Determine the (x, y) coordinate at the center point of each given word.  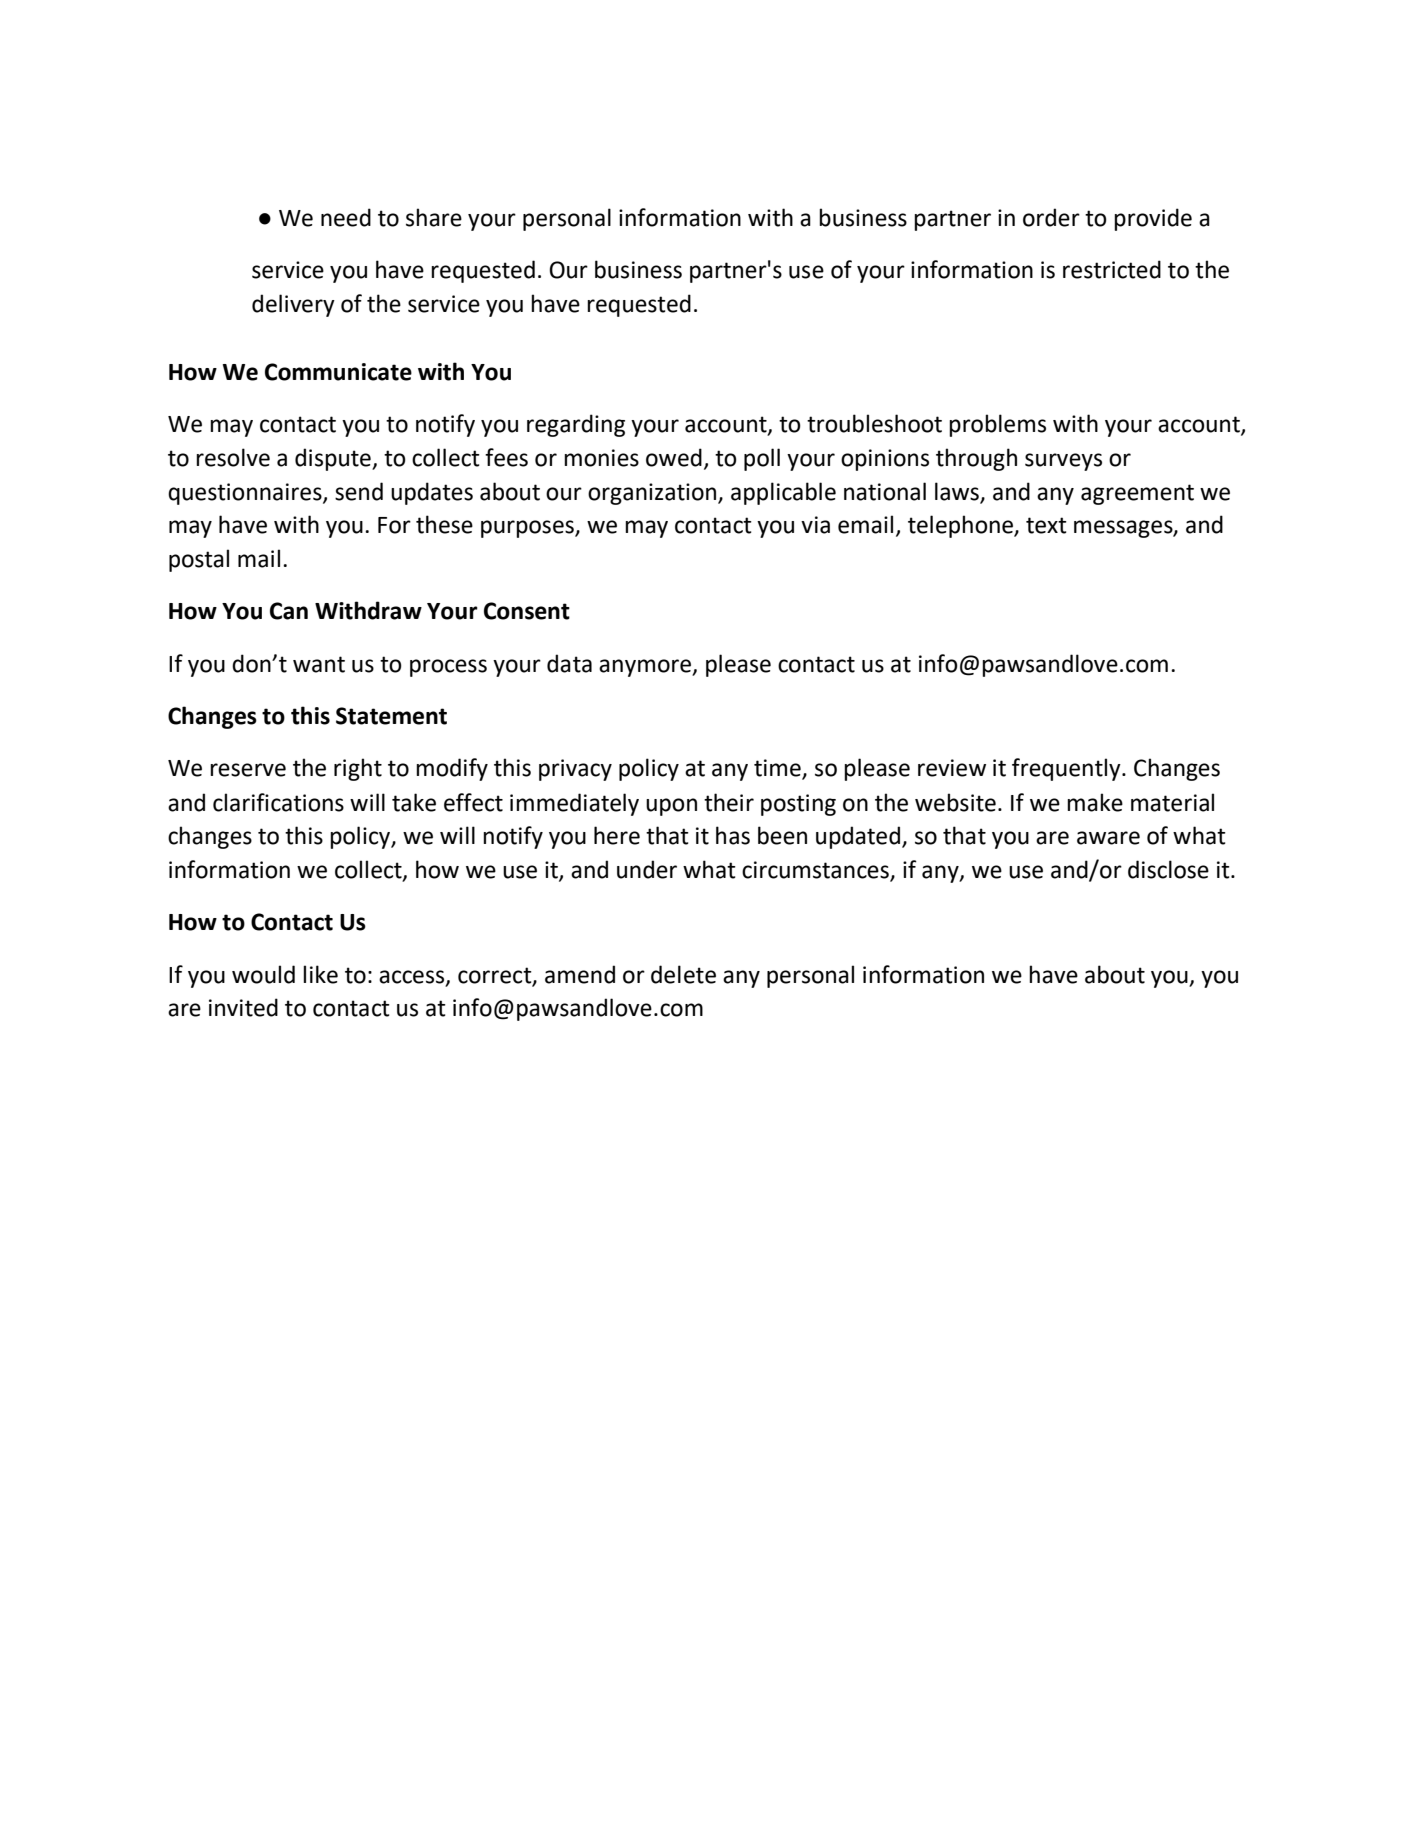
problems (997, 425)
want (319, 664)
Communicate (338, 372)
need (346, 217)
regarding (576, 425)
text (1046, 525)
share (434, 217)
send (359, 491)
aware (1108, 838)
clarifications (278, 802)
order (1051, 217)
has (733, 835)
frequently (1067, 769)
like (320, 974)
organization (653, 494)
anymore (646, 668)
